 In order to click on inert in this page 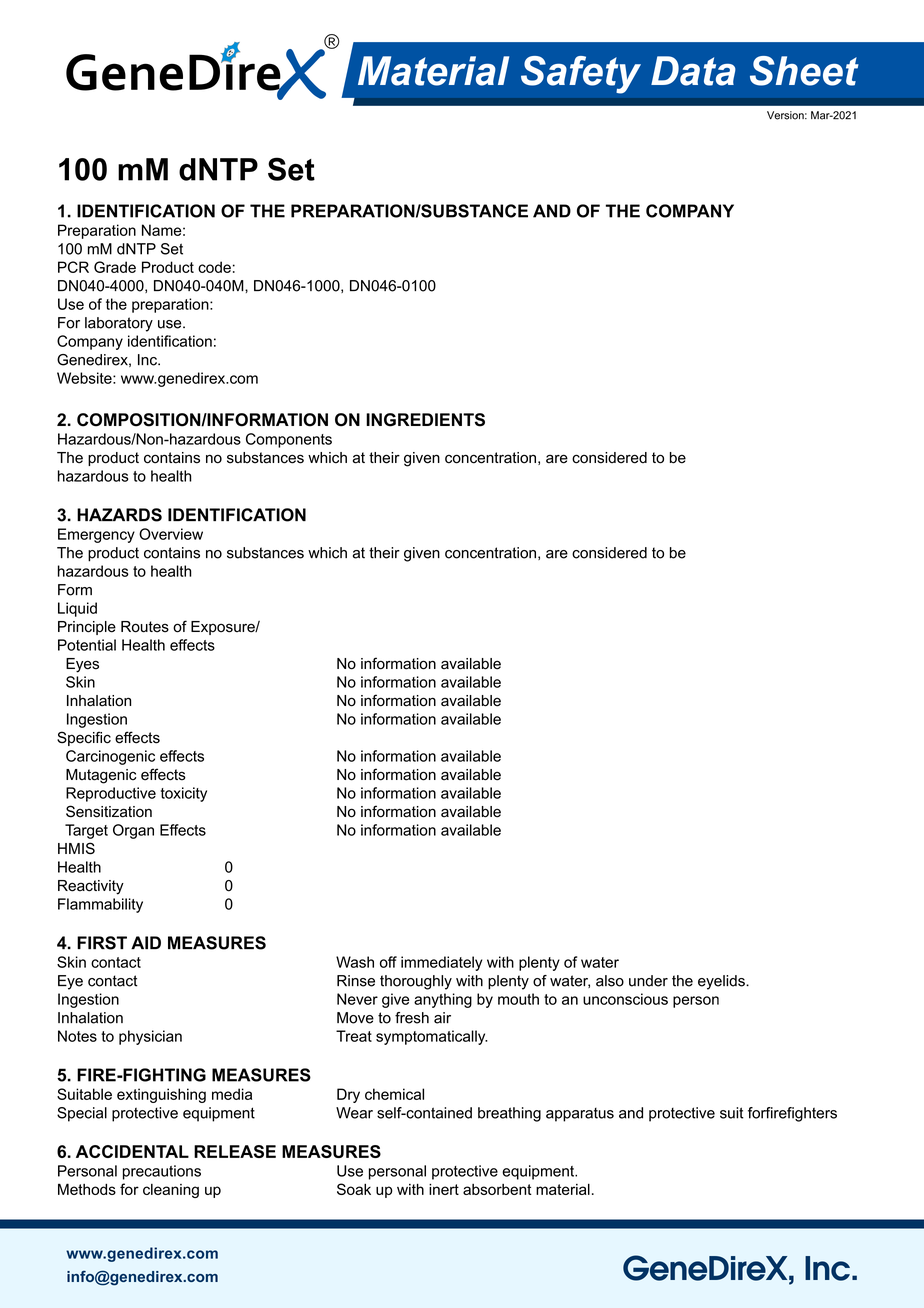, I will do `click(444, 1189)`.
